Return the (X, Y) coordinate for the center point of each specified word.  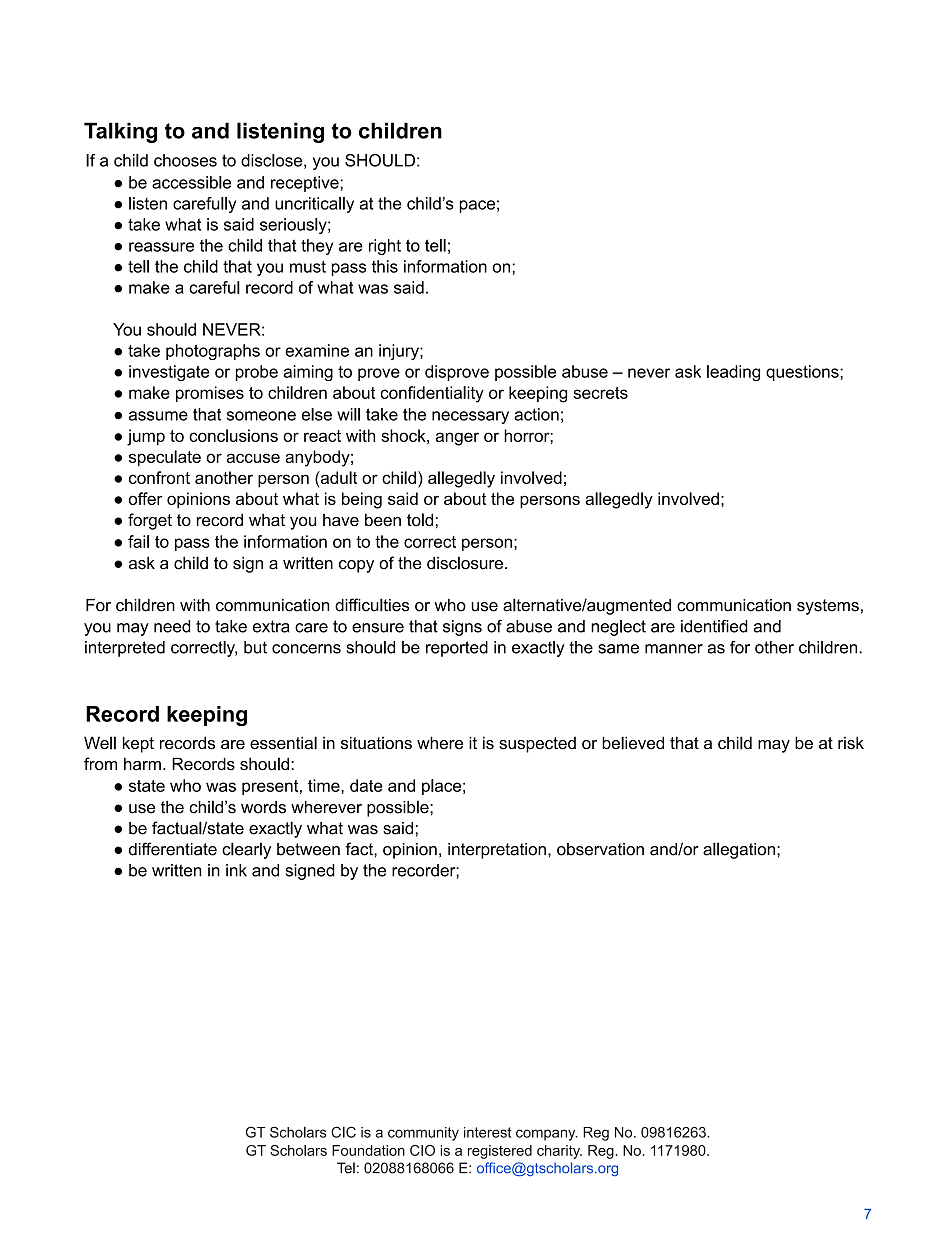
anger (457, 439)
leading (733, 373)
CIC (343, 1132)
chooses (185, 160)
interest (487, 1132)
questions (803, 373)
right (385, 247)
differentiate (173, 849)
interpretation (497, 851)
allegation (739, 850)
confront (159, 477)
